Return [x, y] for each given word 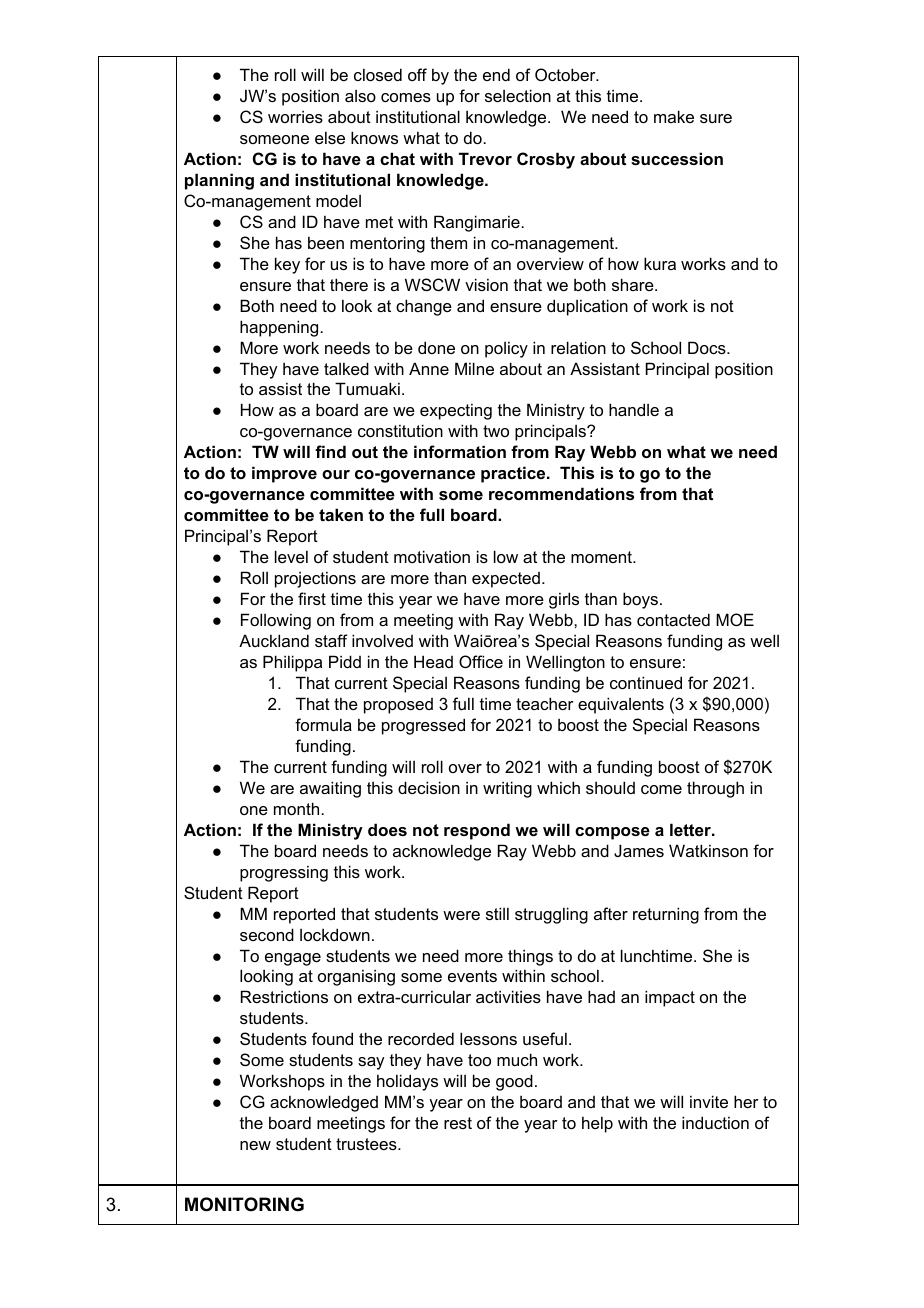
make [674, 116]
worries [295, 116]
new [255, 1145]
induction [715, 1122]
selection [518, 95]
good [514, 1082]
